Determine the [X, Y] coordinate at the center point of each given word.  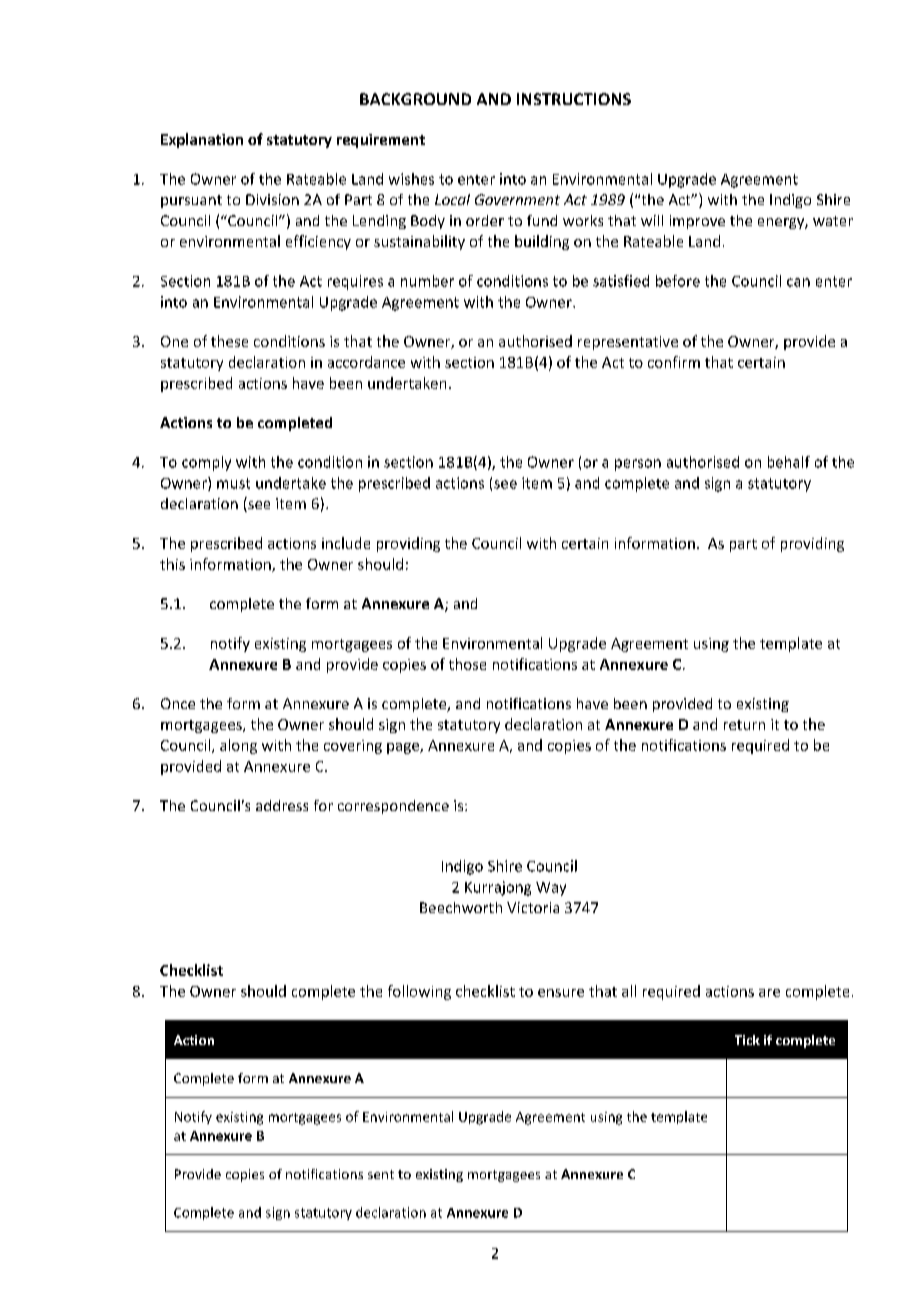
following [419, 992]
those [467, 664]
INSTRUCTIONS [574, 99]
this [172, 564]
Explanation [202, 140]
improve [697, 222]
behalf [789, 462]
